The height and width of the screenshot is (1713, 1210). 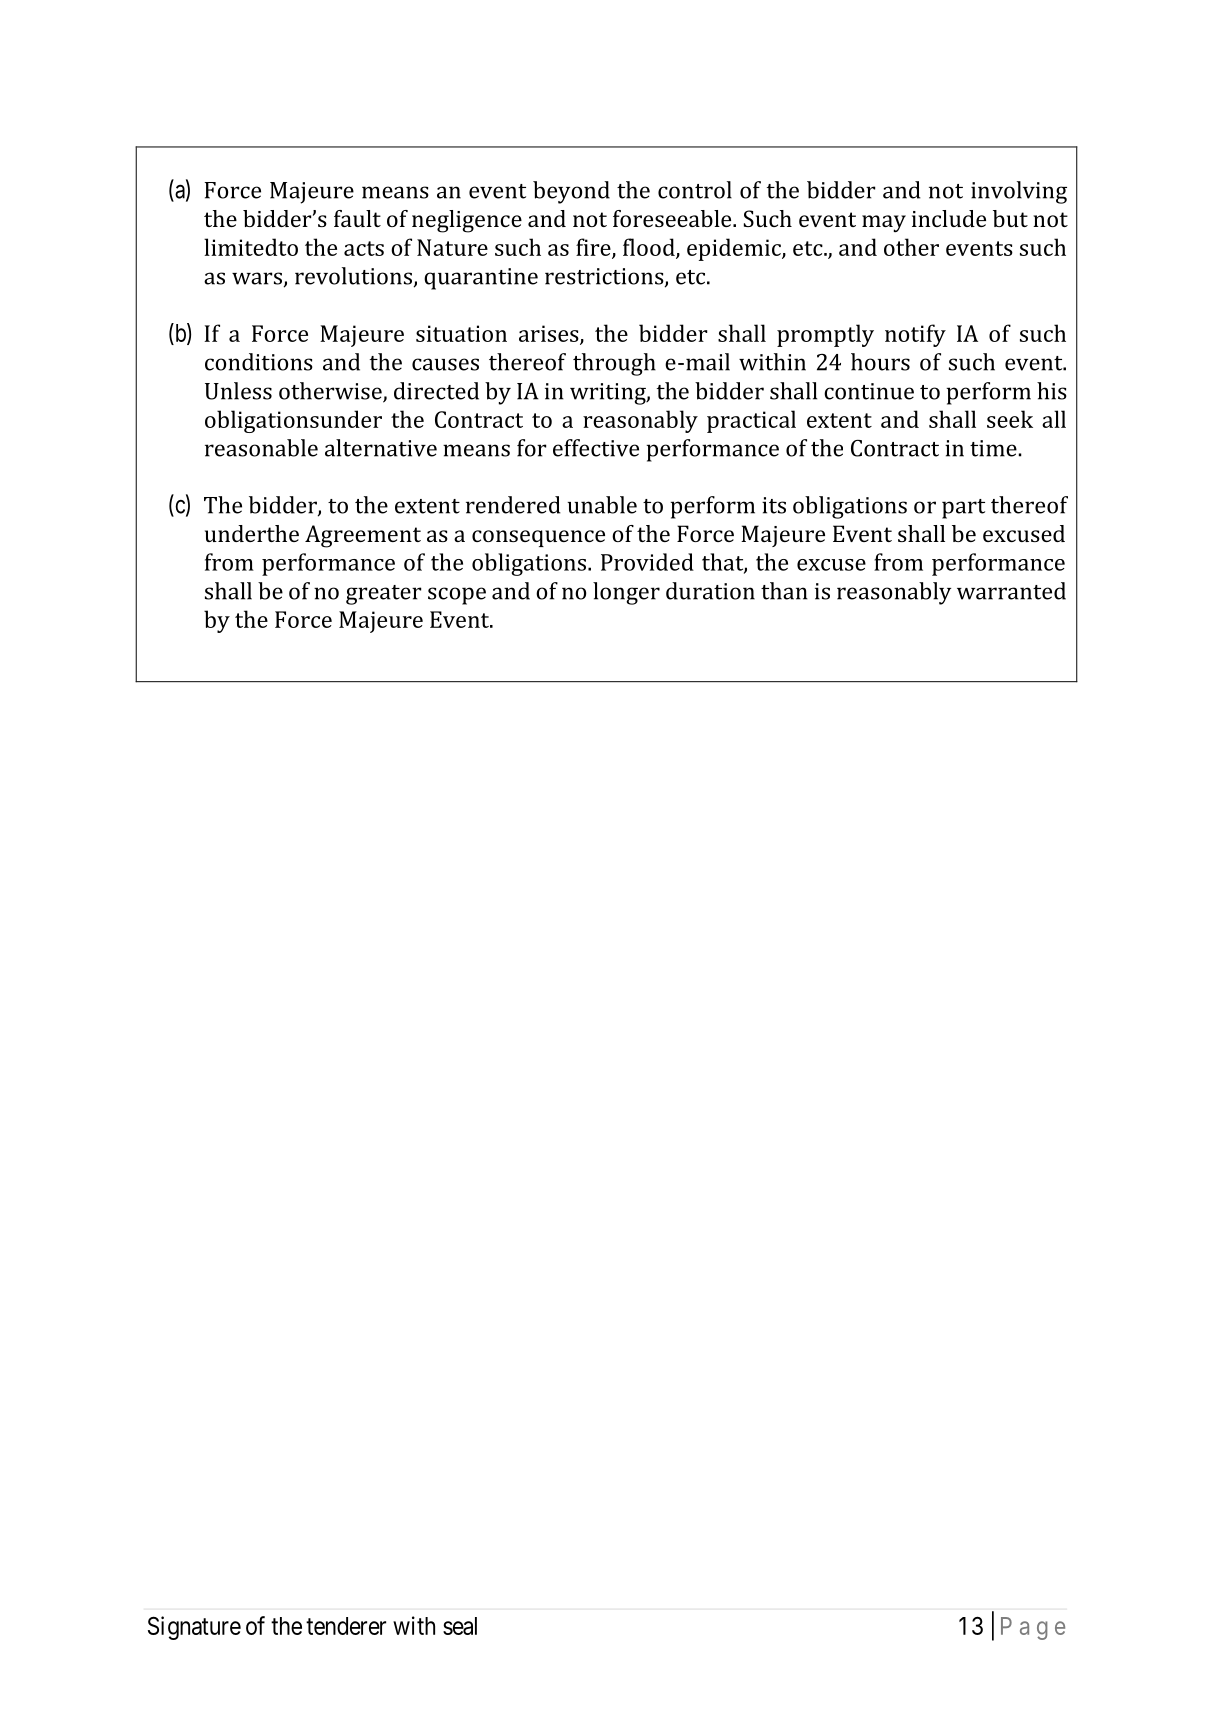 What do you see at coordinates (949, 218) in the screenshot?
I see `include` at bounding box center [949, 218].
